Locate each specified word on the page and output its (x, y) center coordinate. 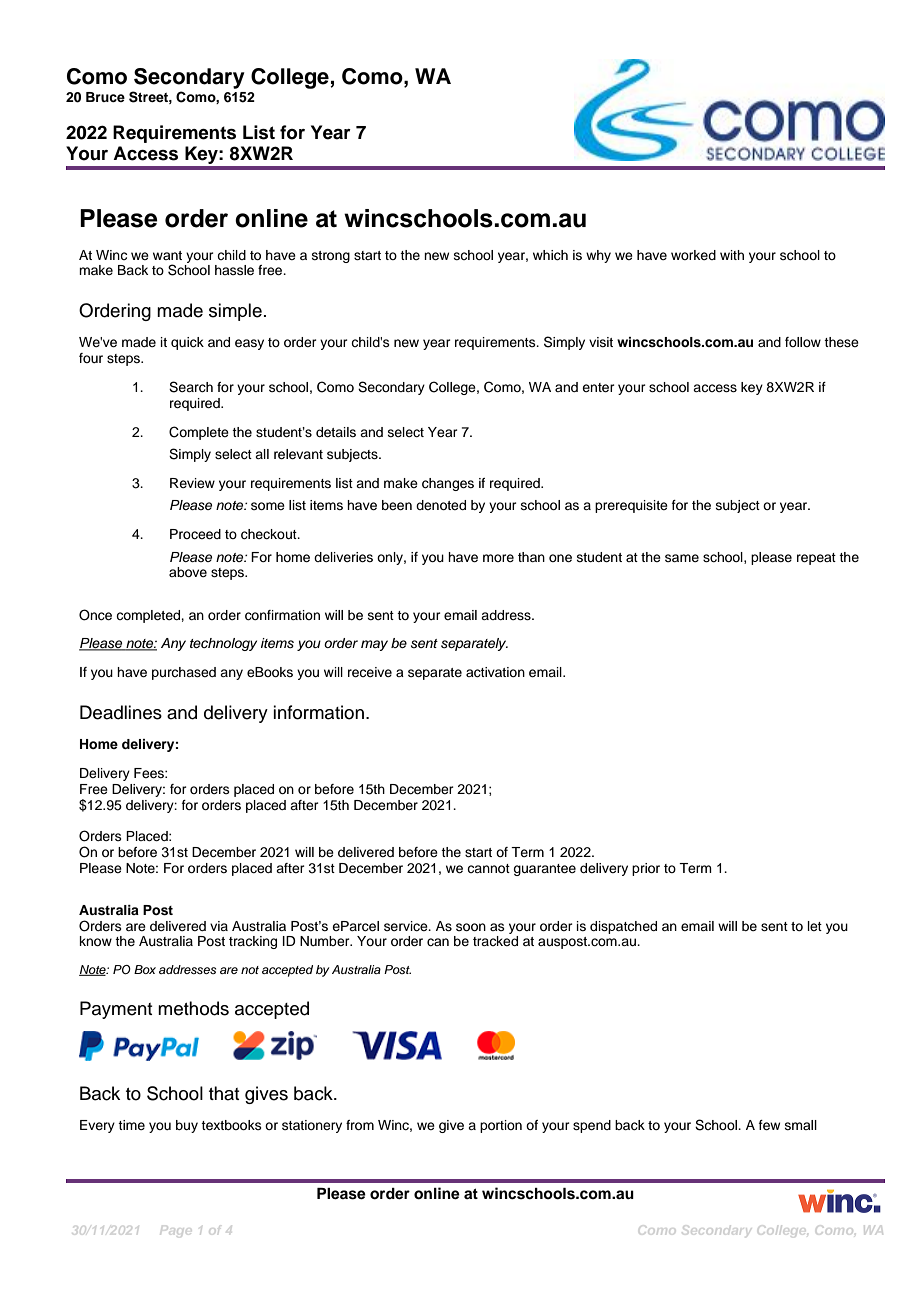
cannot (488, 868)
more (498, 558)
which (550, 255)
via (219, 926)
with (732, 255)
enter (598, 387)
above (188, 572)
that (224, 1093)
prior (646, 869)
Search (191, 387)
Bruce (105, 97)
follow (803, 342)
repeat (816, 559)
